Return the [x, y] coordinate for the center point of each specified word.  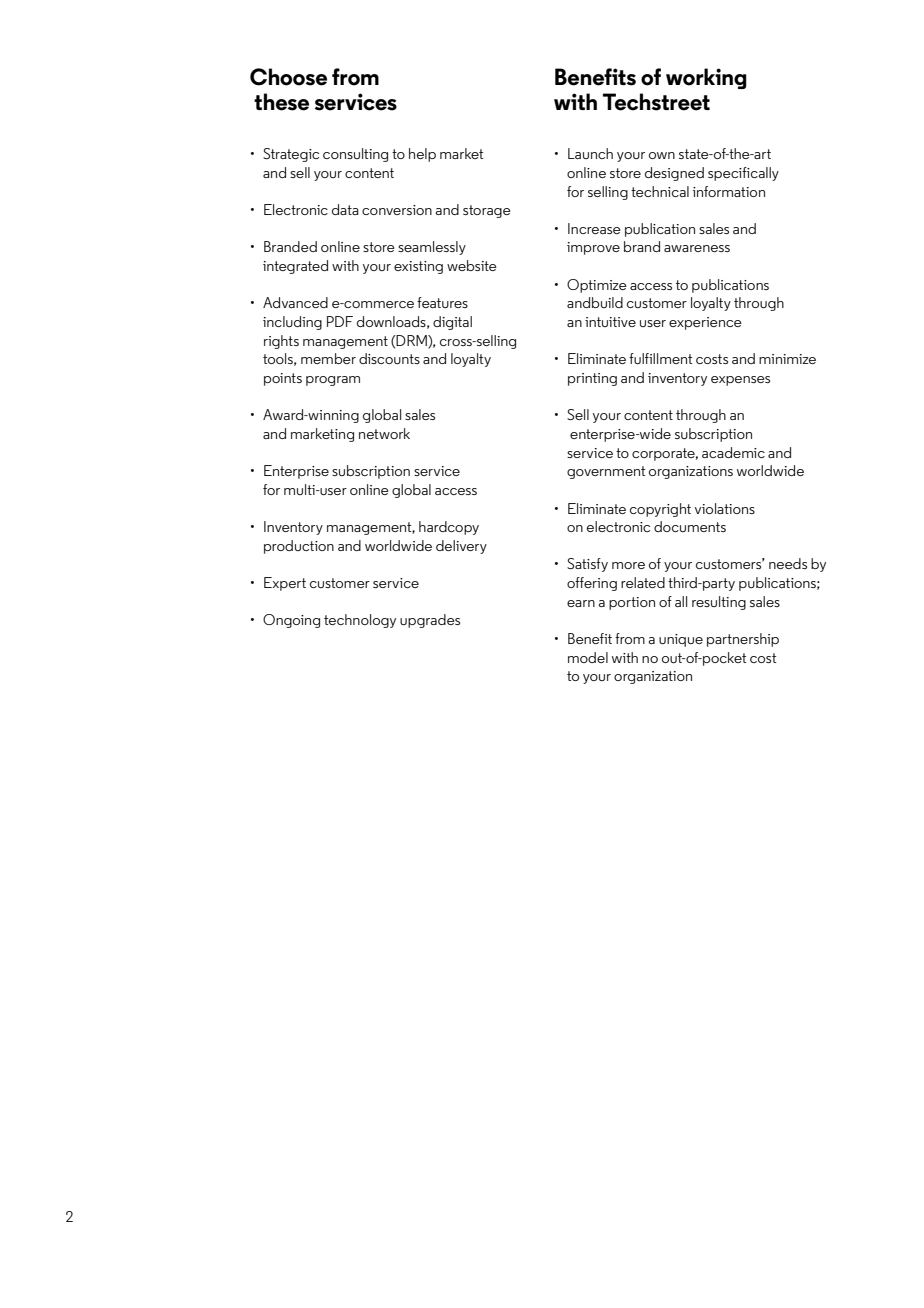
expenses [740, 381]
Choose [288, 77]
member [328, 358]
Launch [590, 153]
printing [592, 379]
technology [360, 621]
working [706, 78]
